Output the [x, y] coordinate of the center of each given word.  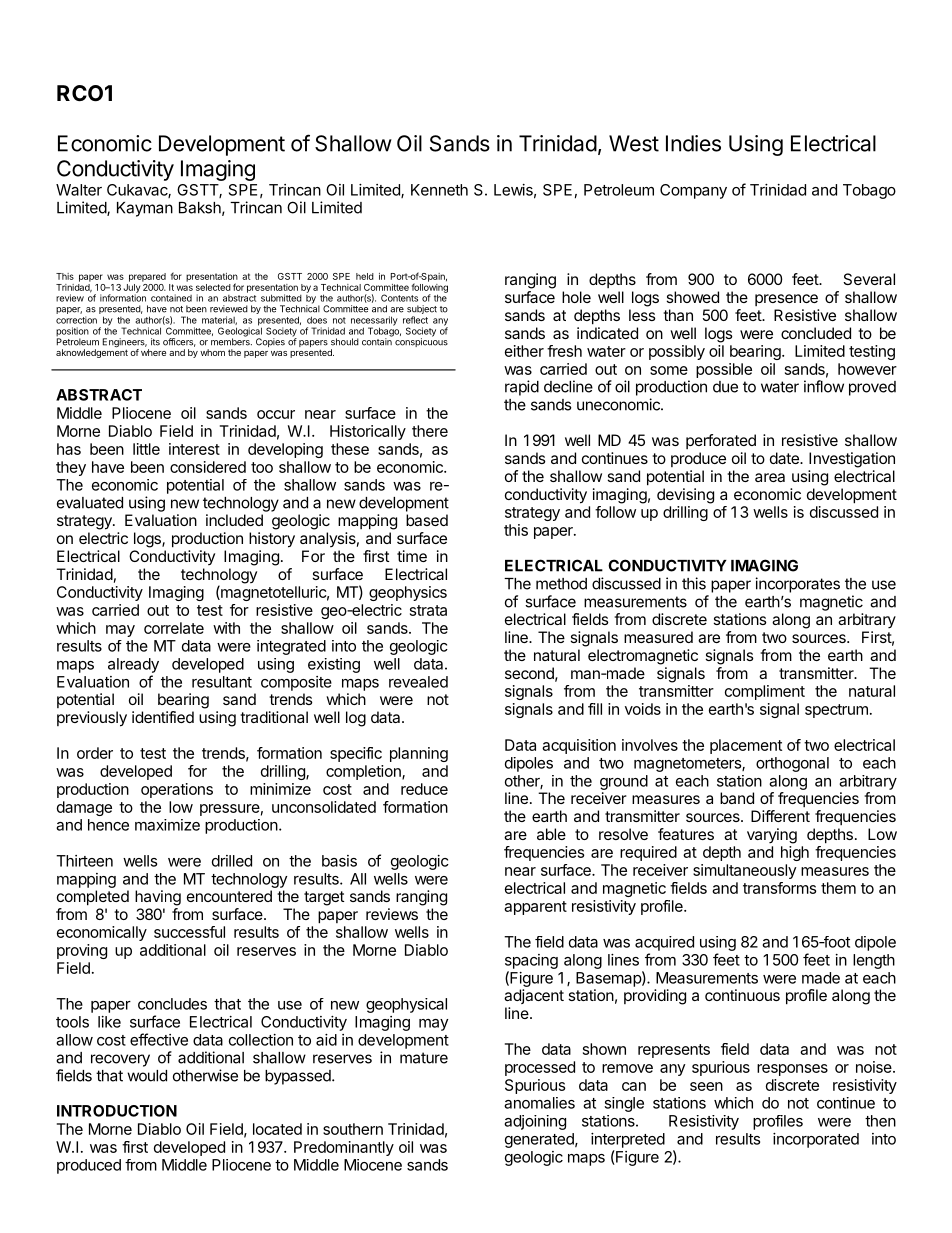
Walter [79, 190]
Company [693, 191]
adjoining [535, 1122]
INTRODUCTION [117, 1111]
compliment [765, 692]
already [133, 665]
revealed [418, 682]
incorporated [816, 1140]
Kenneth [439, 190]
